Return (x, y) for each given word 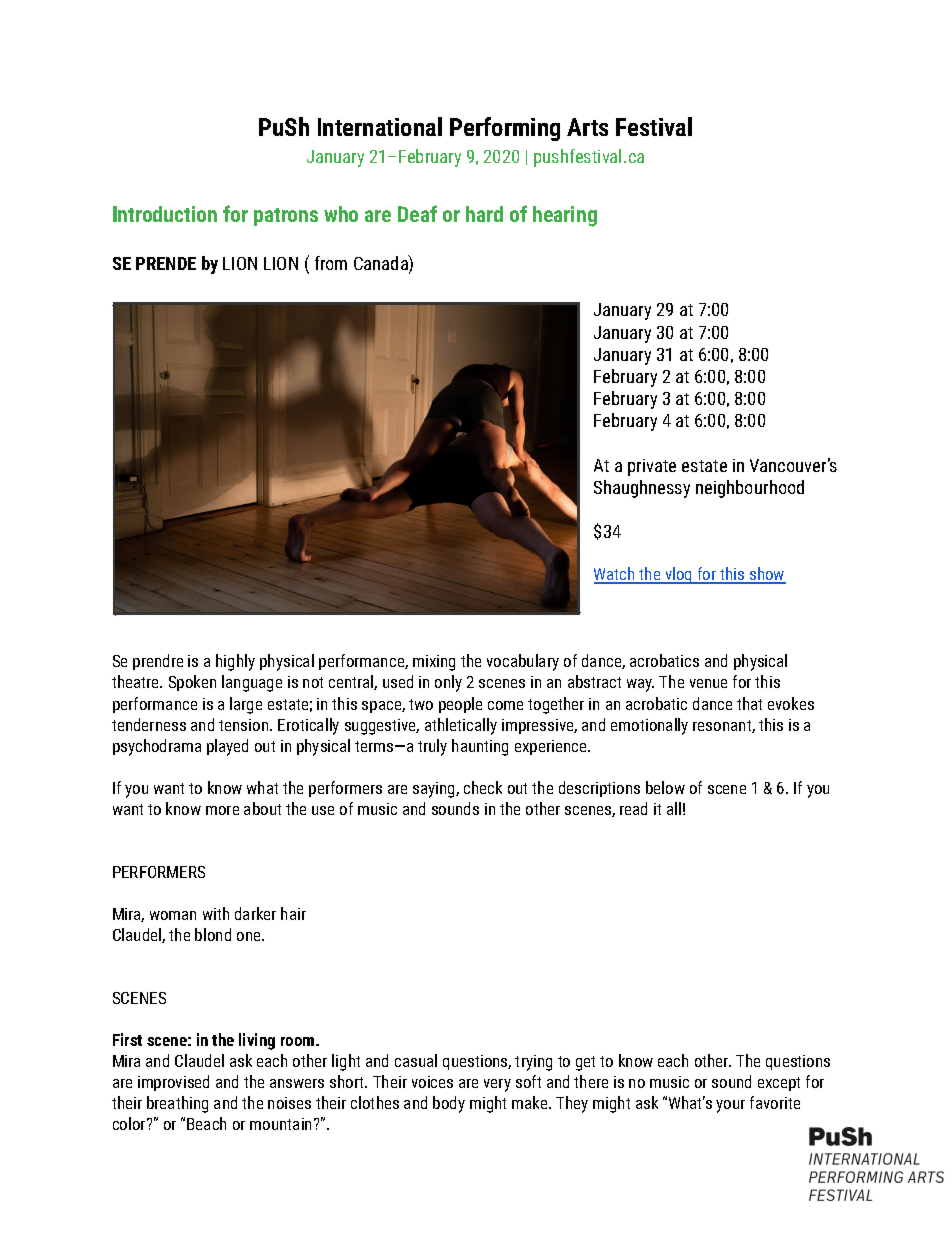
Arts (587, 127)
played (227, 747)
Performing (505, 129)
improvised (173, 1083)
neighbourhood (750, 489)
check (483, 787)
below (665, 787)
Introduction (165, 214)
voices (432, 1082)
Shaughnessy (642, 489)
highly (235, 662)
